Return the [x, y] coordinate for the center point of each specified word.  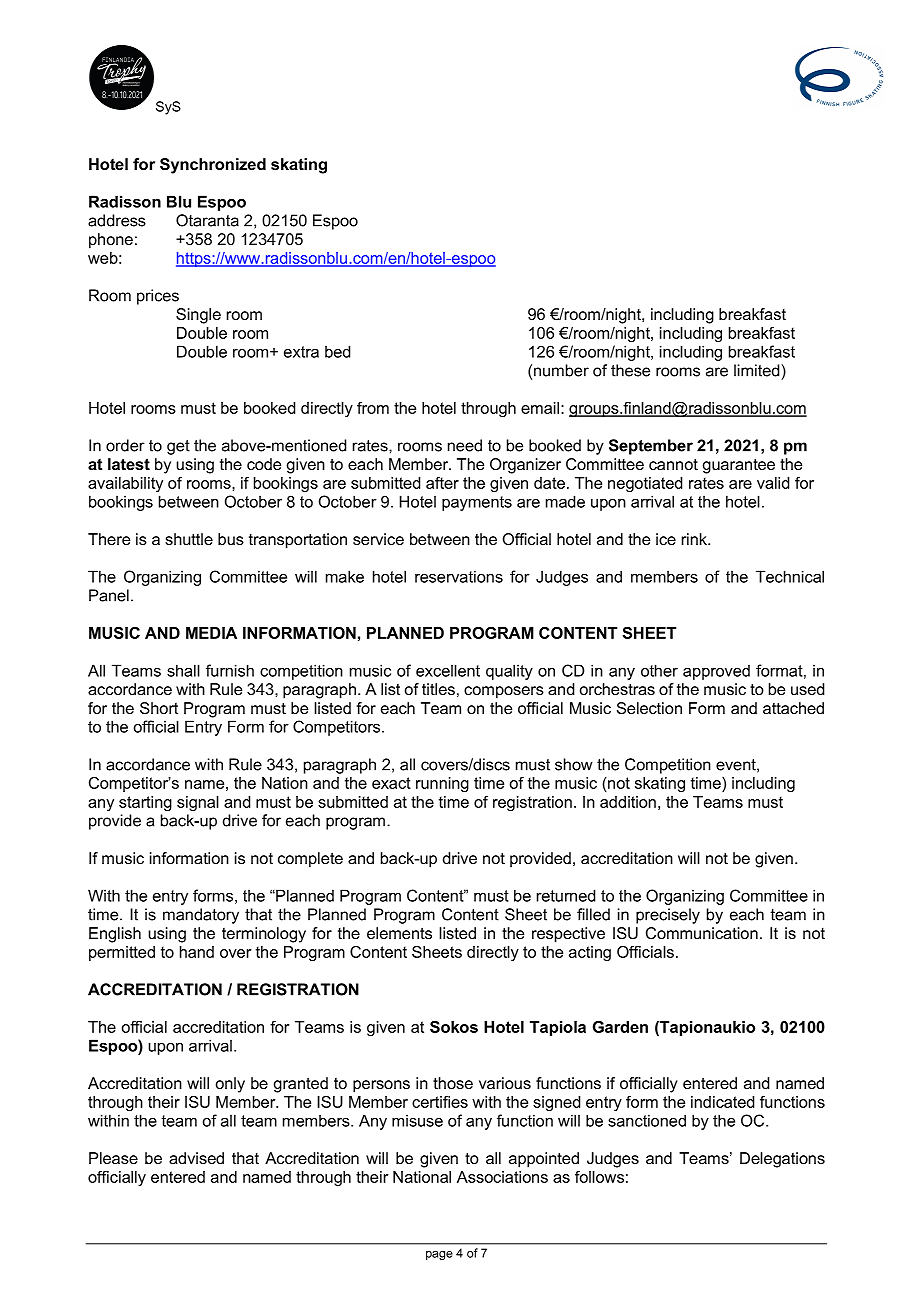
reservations [459, 576]
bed [337, 351]
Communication [702, 933]
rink [695, 539]
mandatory [201, 916]
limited [758, 370]
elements [399, 933]
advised [196, 1158]
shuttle [189, 539]
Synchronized [213, 166]
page [439, 1255]
